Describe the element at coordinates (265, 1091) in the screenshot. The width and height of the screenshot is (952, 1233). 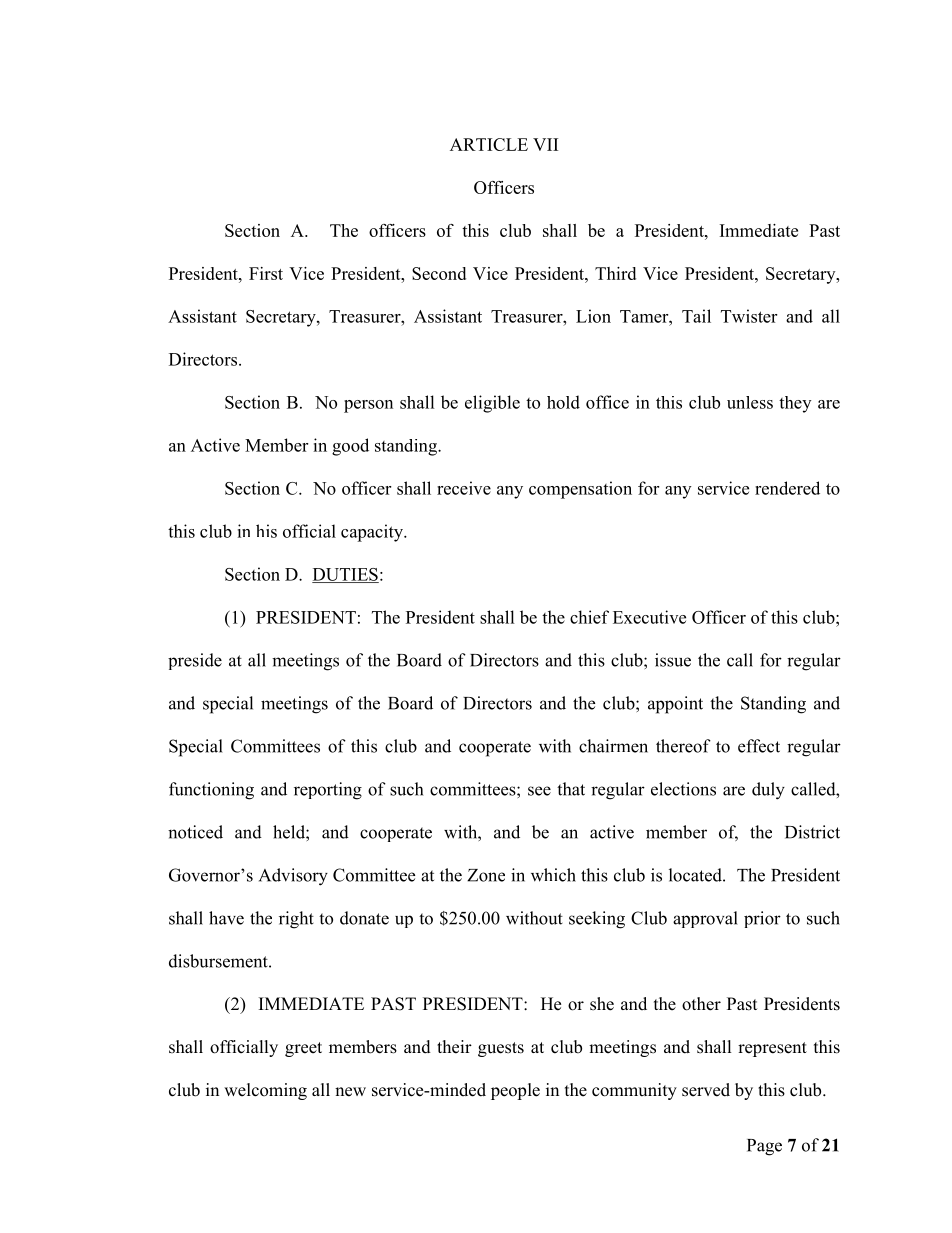
I see `welcoming` at that location.
